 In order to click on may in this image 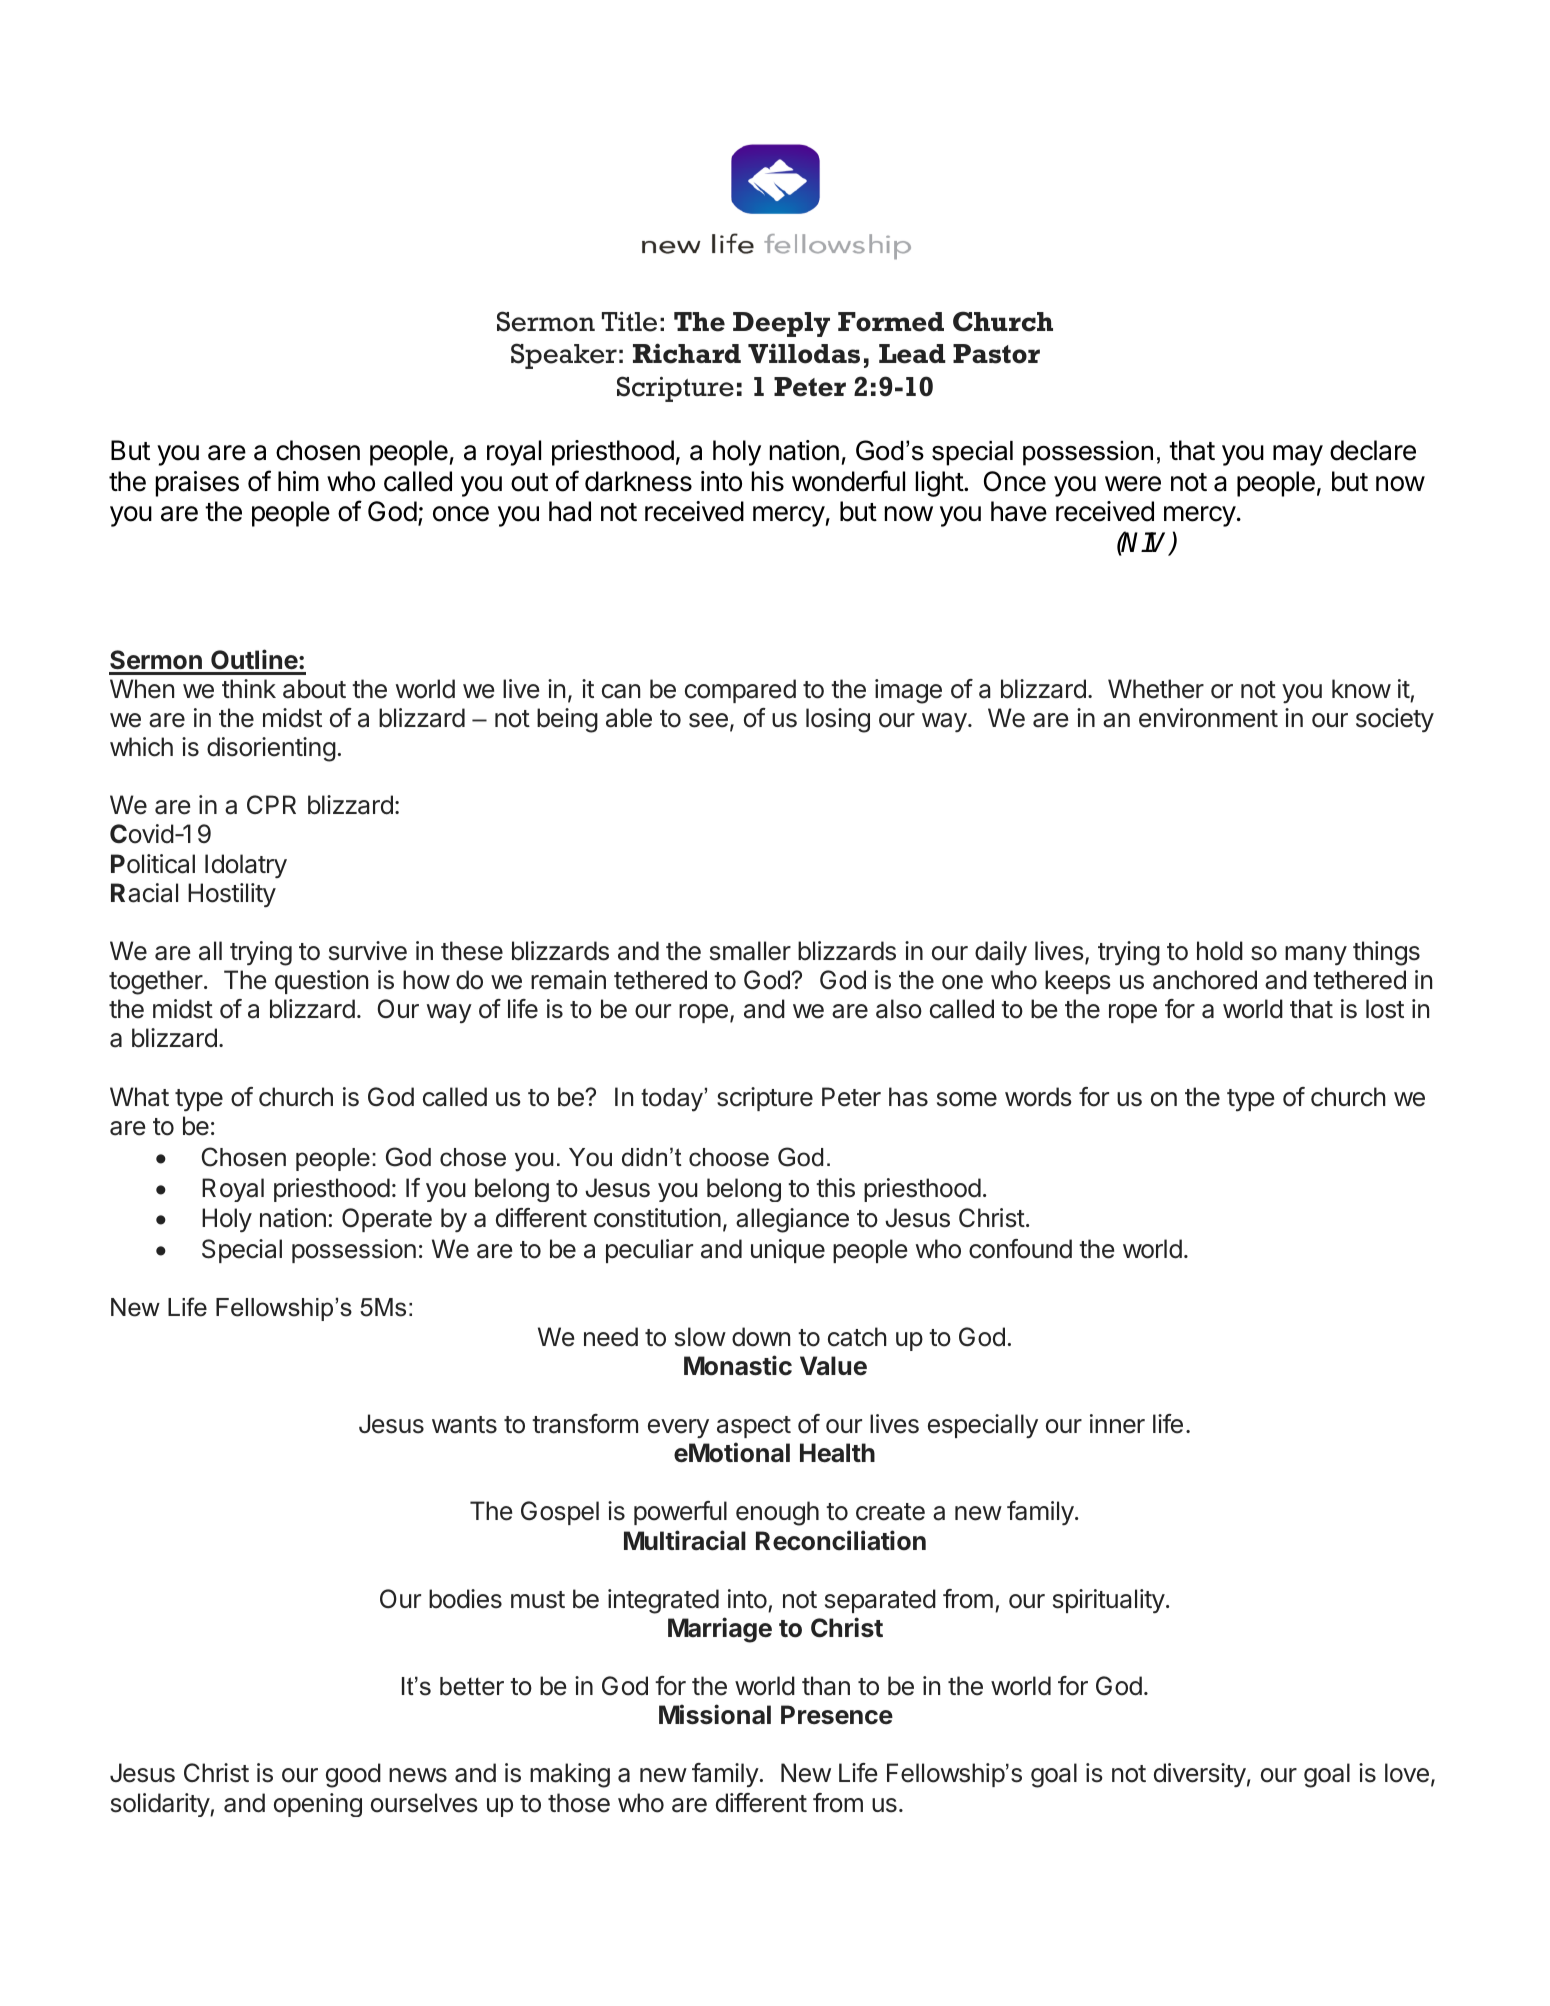, I will do `click(1298, 455)`.
